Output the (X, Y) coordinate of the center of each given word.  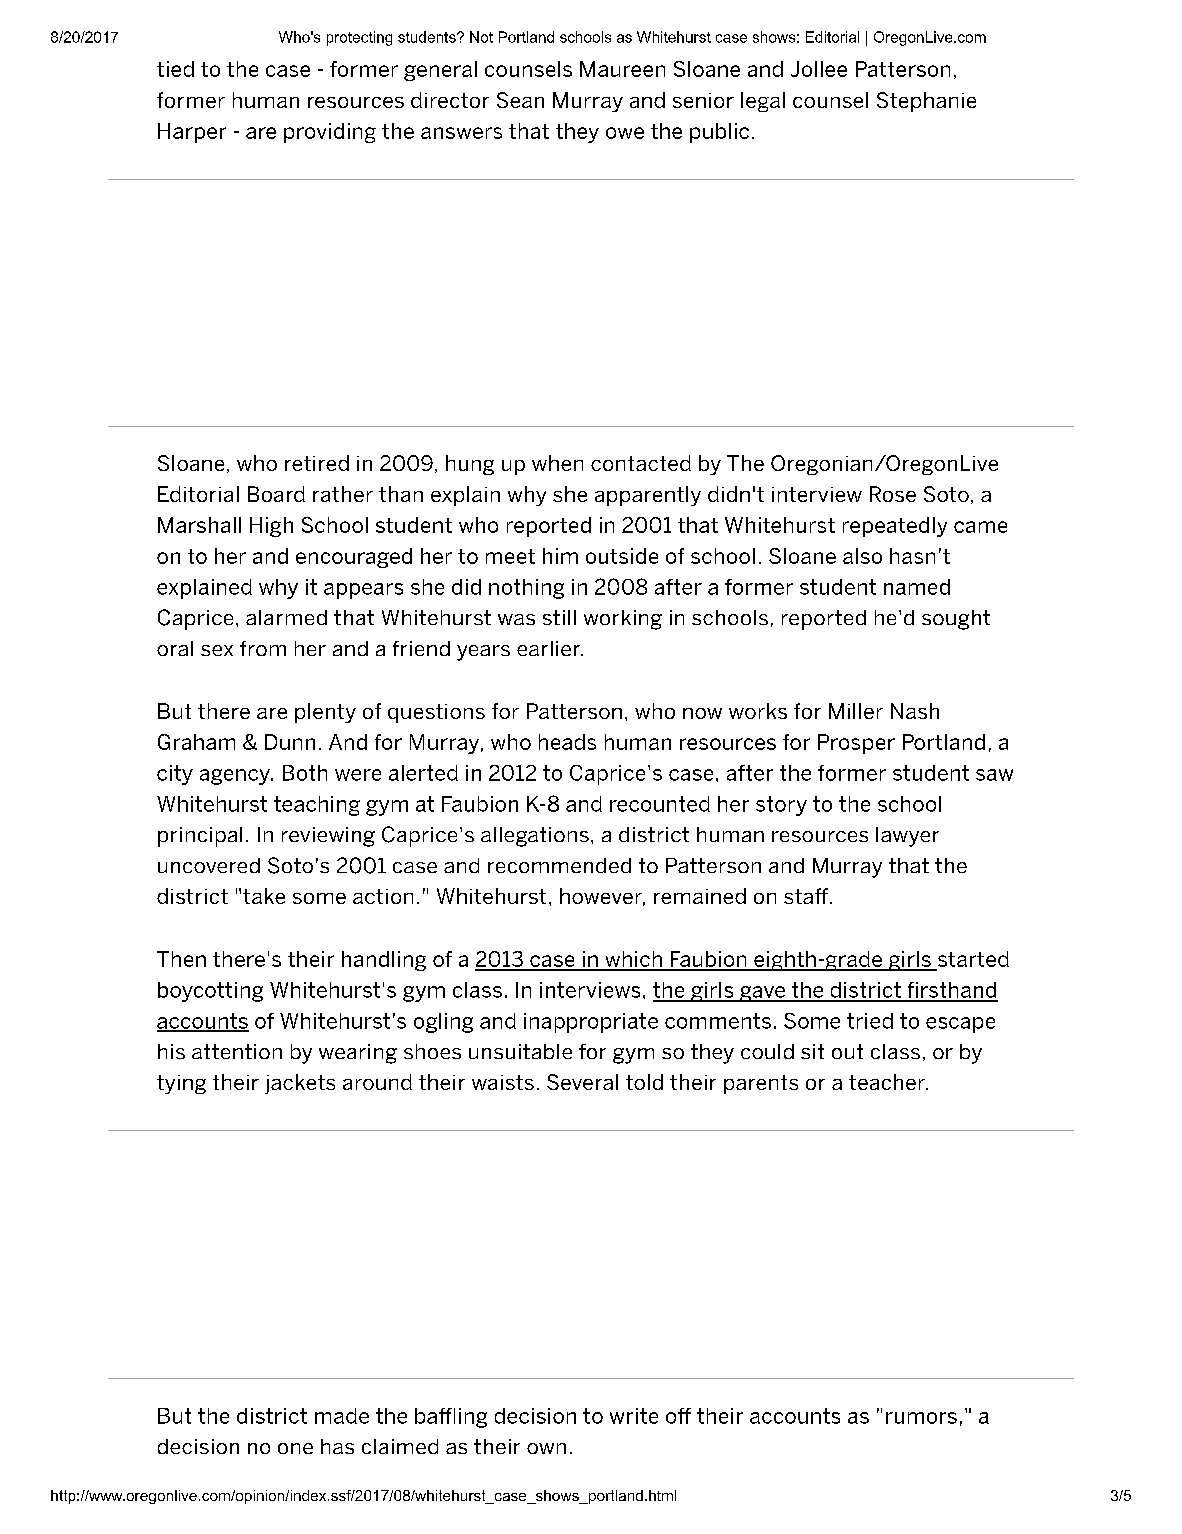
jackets (300, 1084)
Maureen (622, 69)
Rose (893, 494)
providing (330, 133)
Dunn (290, 742)
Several (582, 1082)
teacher (888, 1082)
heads (567, 742)
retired (317, 463)
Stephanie (926, 102)
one (295, 1448)
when (557, 463)
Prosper (856, 744)
